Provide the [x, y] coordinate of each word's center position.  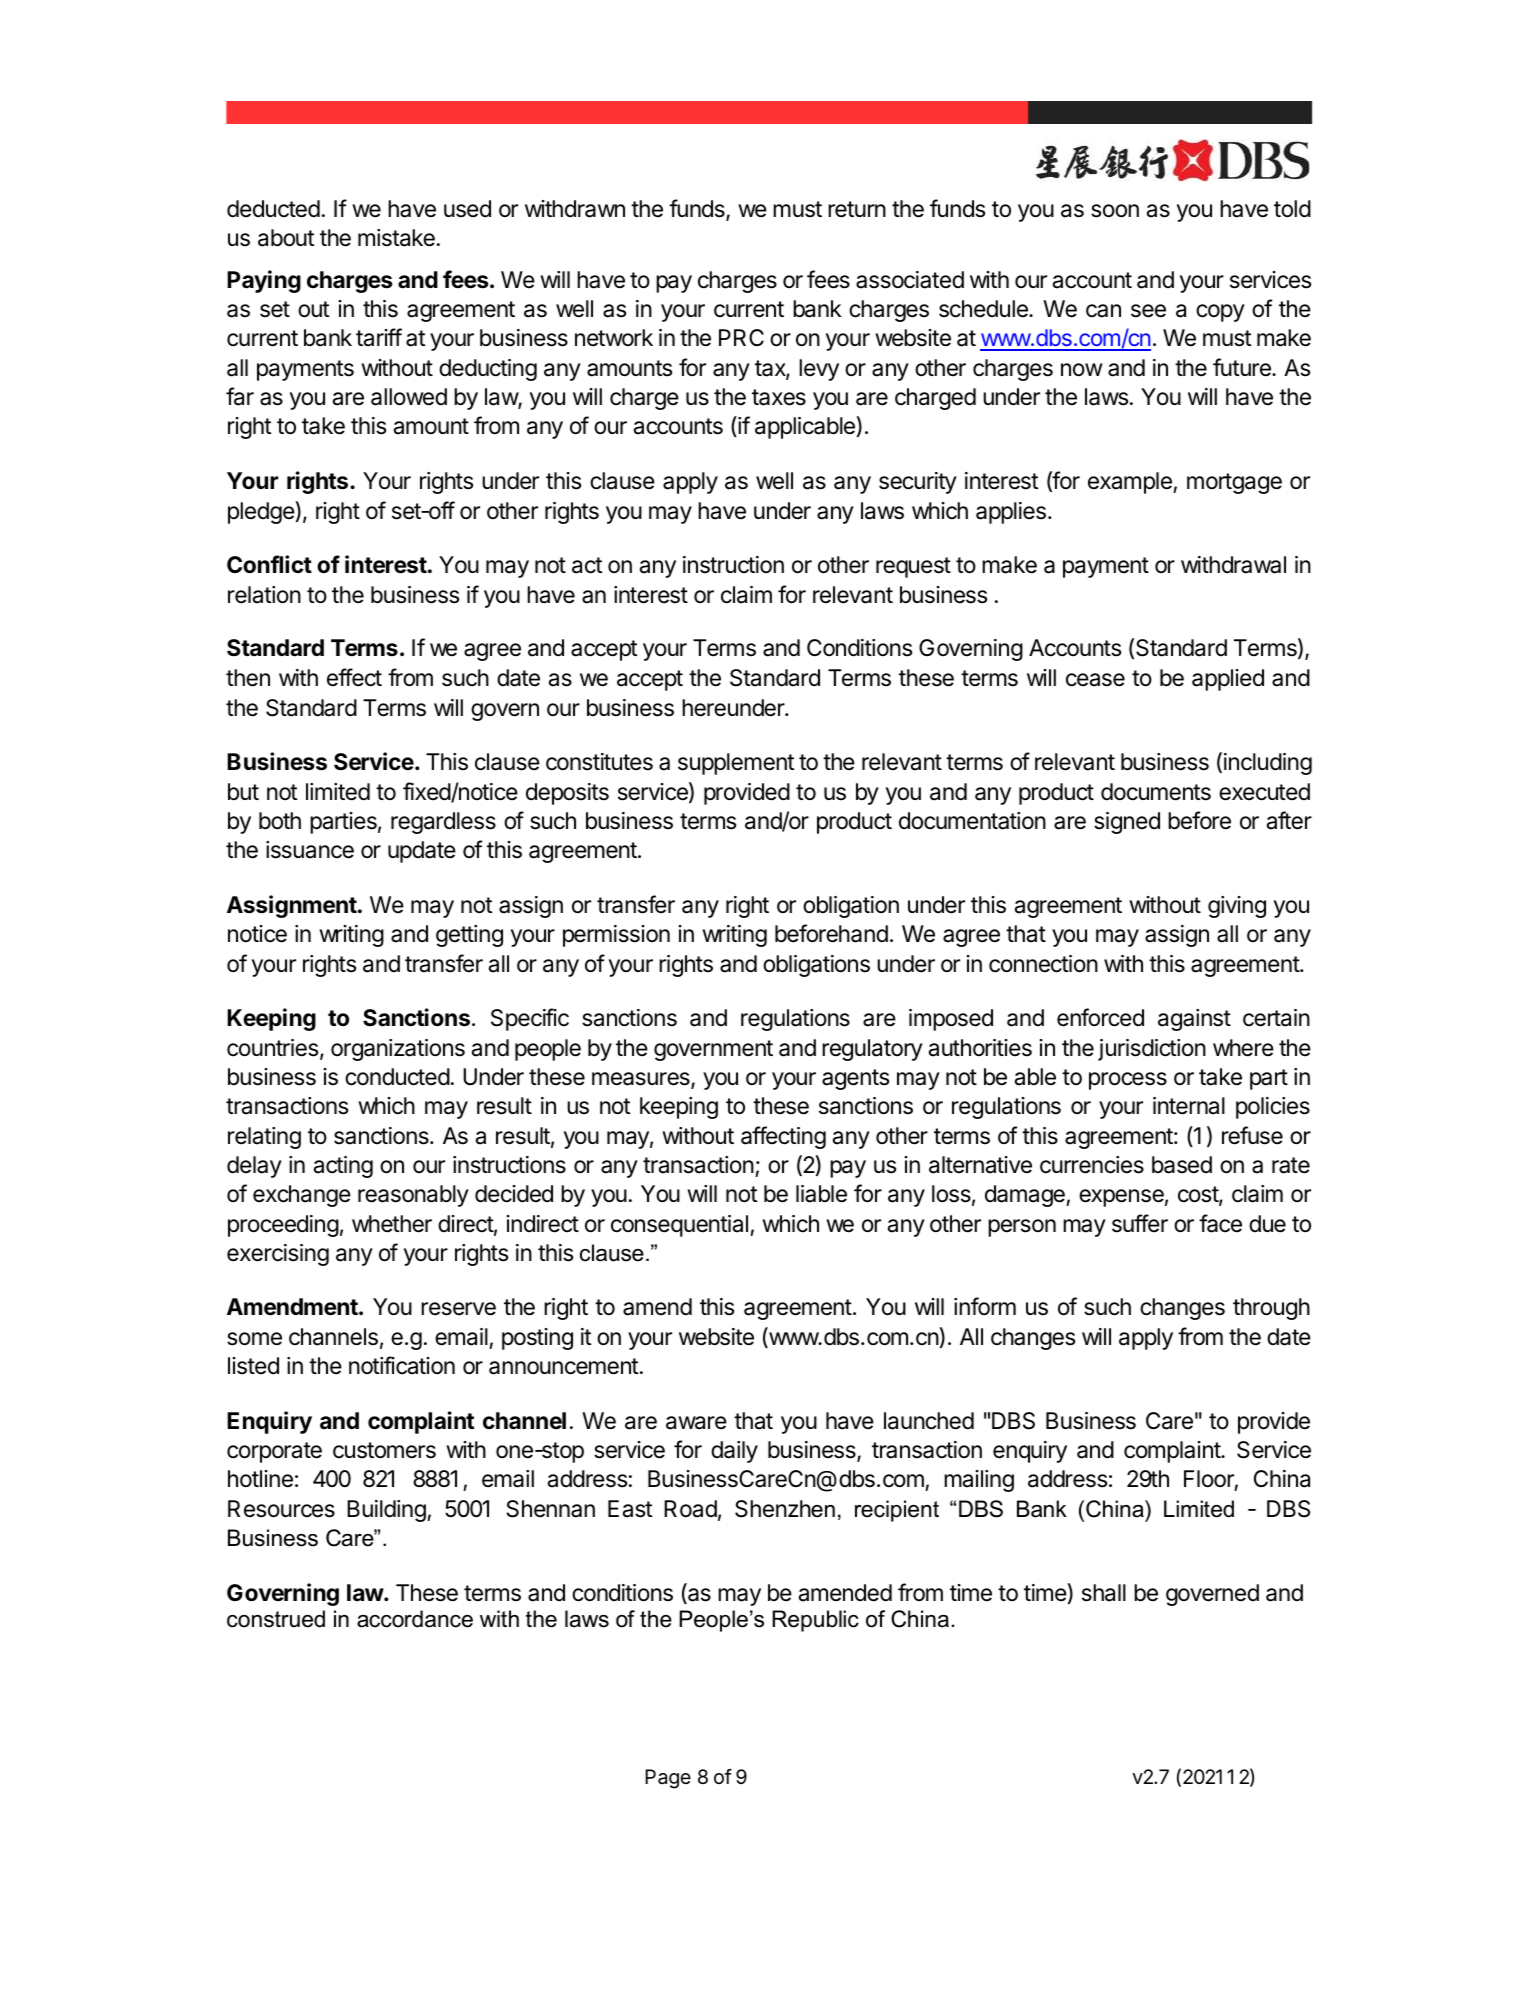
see [1148, 311]
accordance [415, 1619]
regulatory [872, 1050]
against [1194, 1020]
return [857, 209]
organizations [398, 1050]
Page [668, 1779]
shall [1104, 1593]
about [286, 238]
